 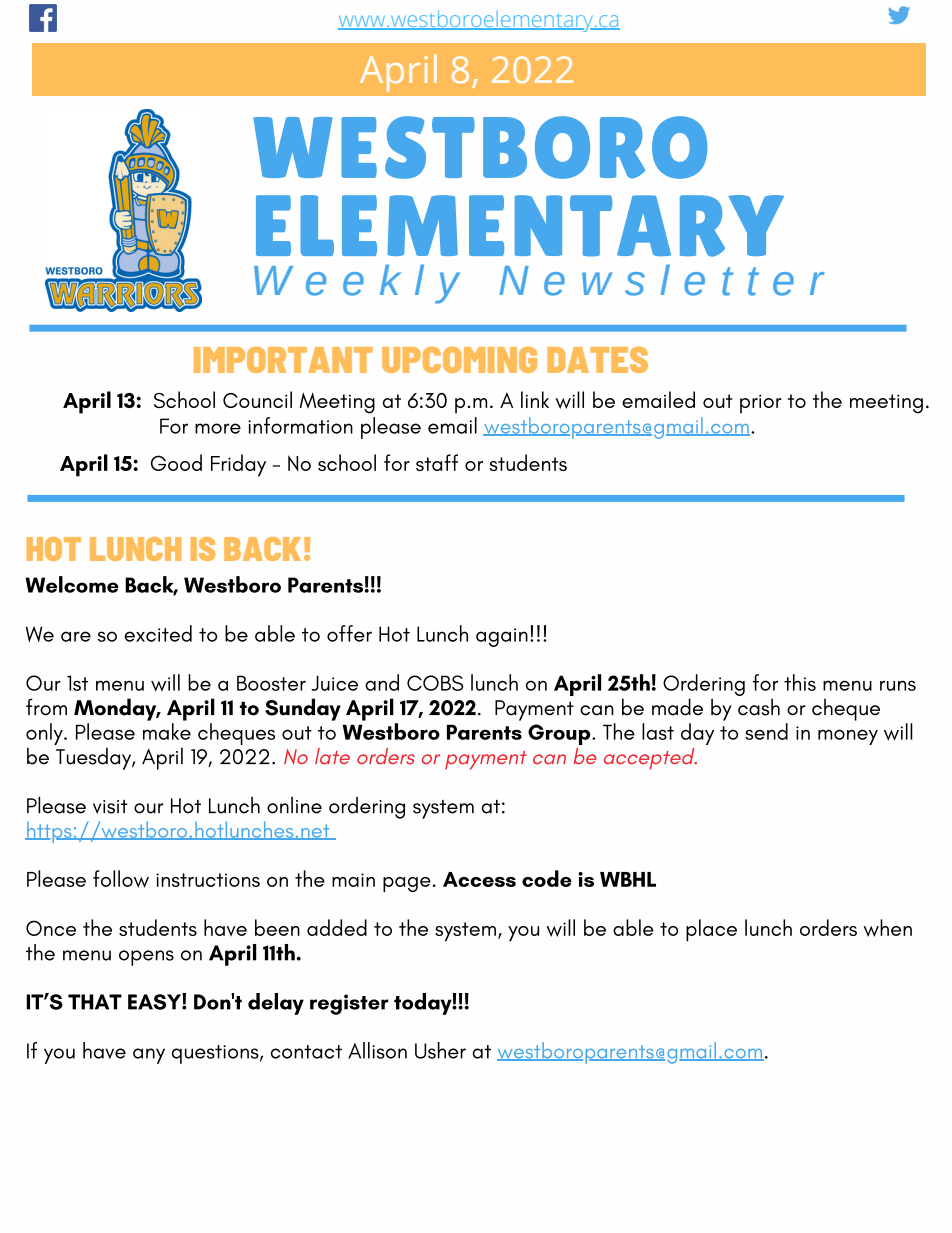 I want to click on Welcome, so click(x=72, y=584).
